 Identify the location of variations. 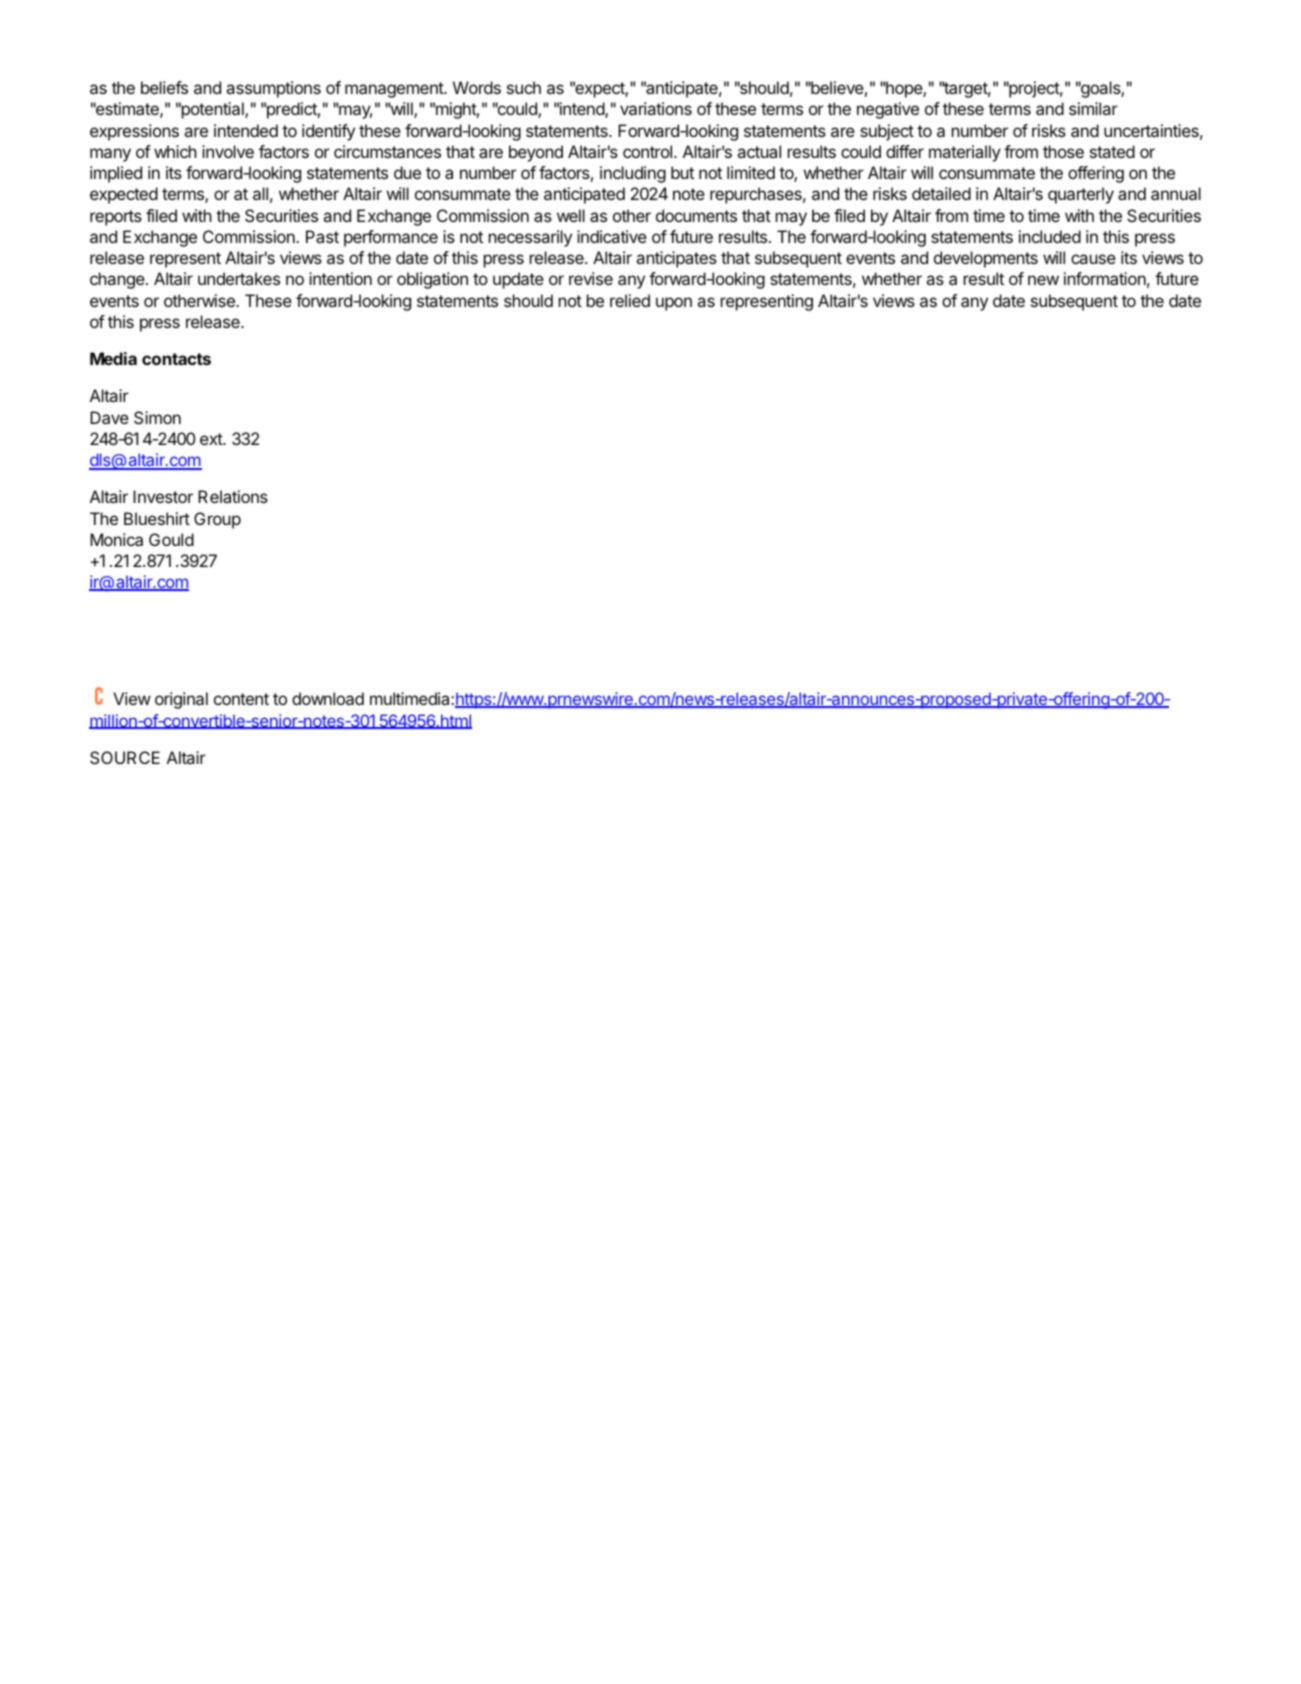
(656, 108).
